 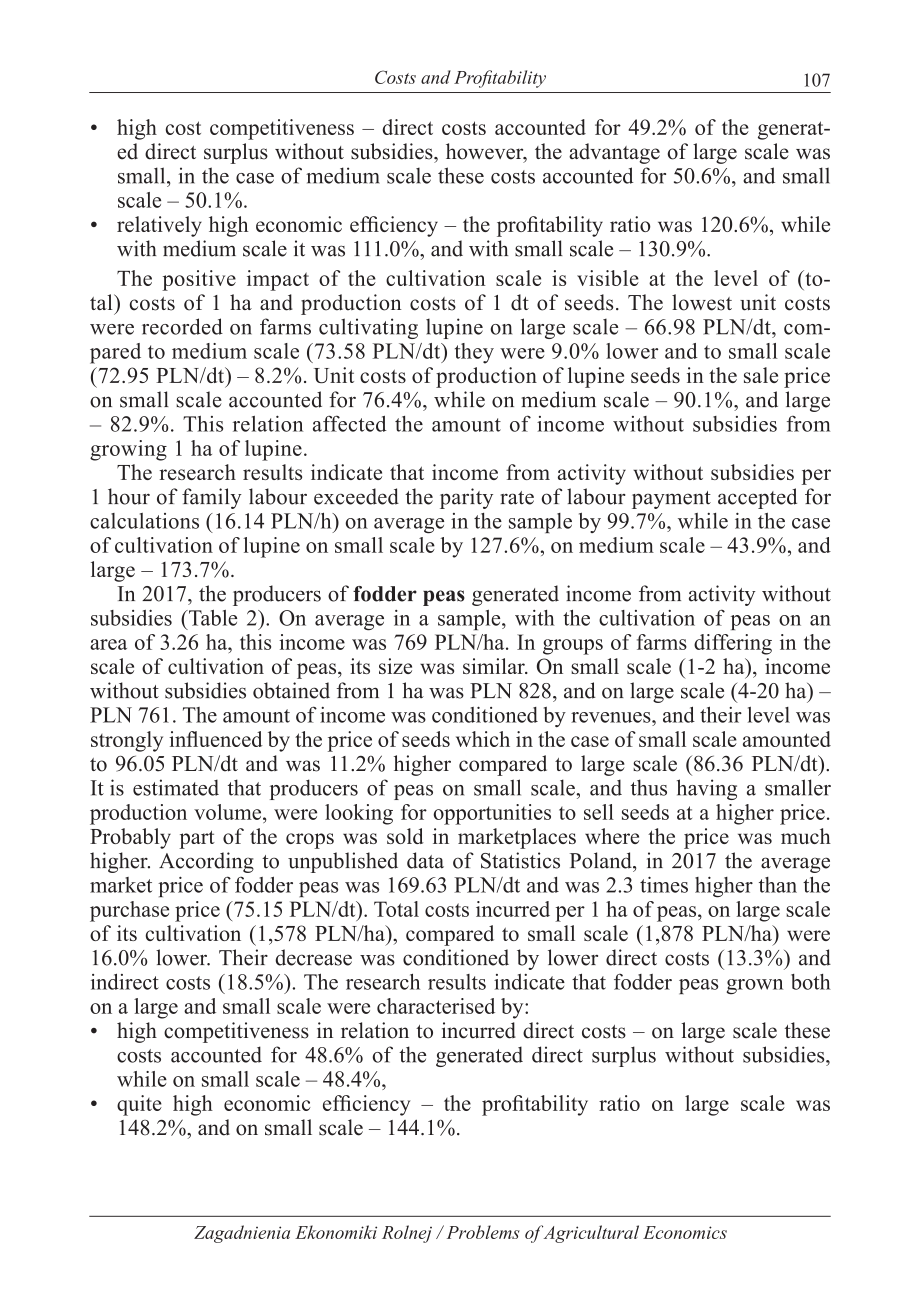 What do you see at coordinates (702, 302) in the document?
I see `lowest` at bounding box center [702, 302].
